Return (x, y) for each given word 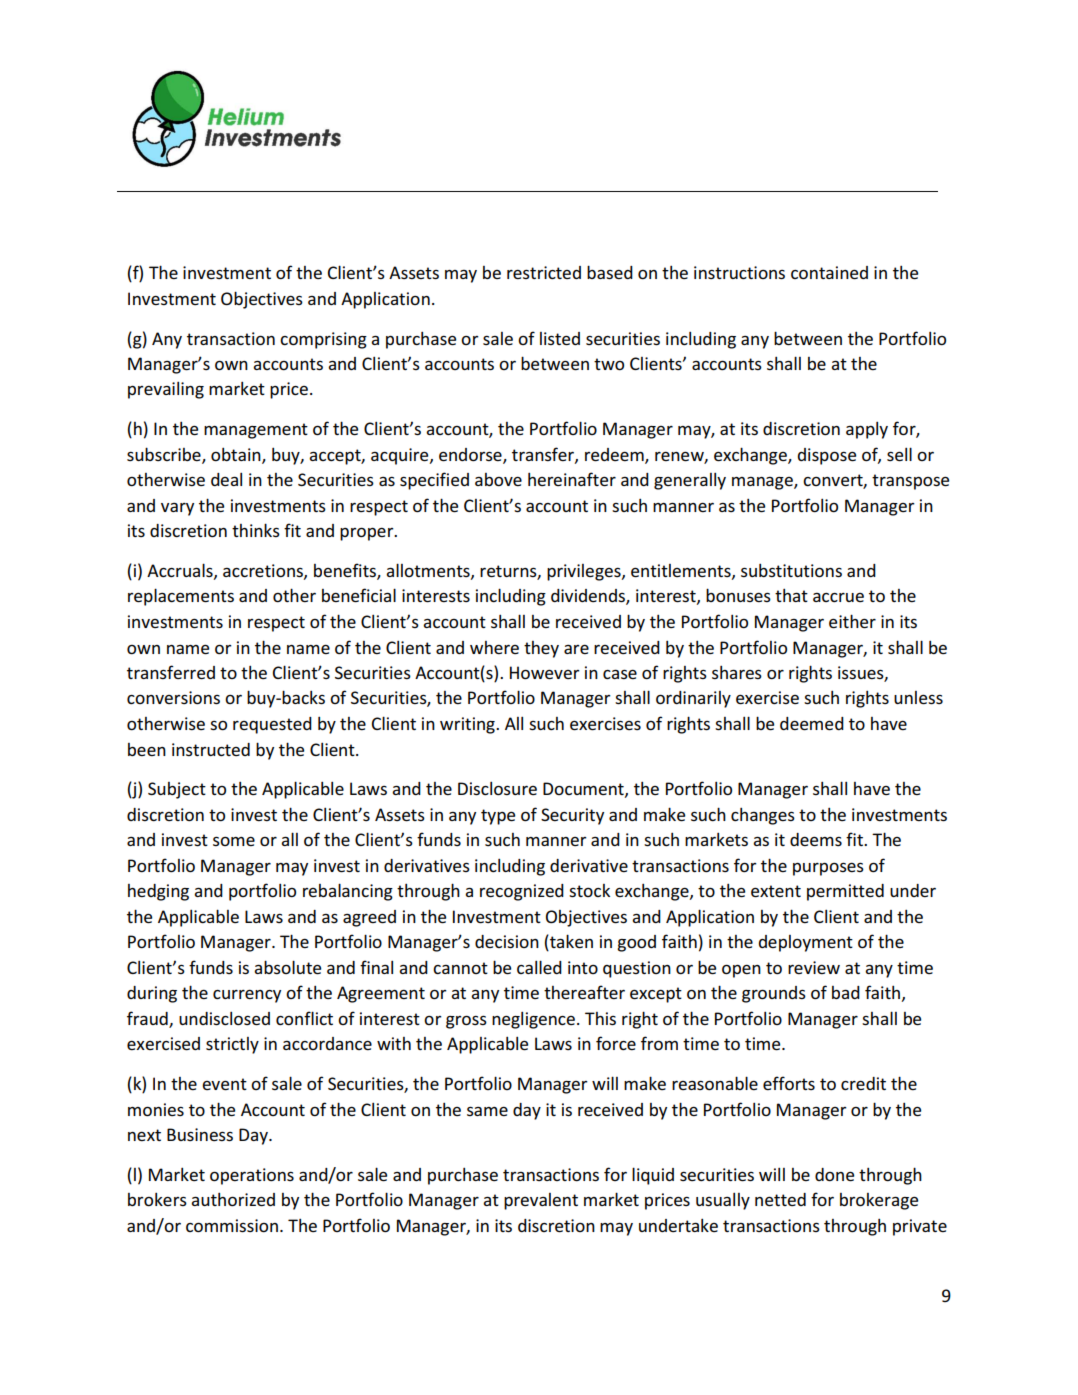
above (498, 479)
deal (226, 479)
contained (829, 272)
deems (816, 839)
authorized (233, 1199)
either (852, 621)
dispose (826, 456)
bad (846, 992)
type (498, 817)
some (234, 841)
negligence (533, 1020)
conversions (173, 698)
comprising (323, 340)
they (541, 649)
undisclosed (224, 1019)
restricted (544, 272)
